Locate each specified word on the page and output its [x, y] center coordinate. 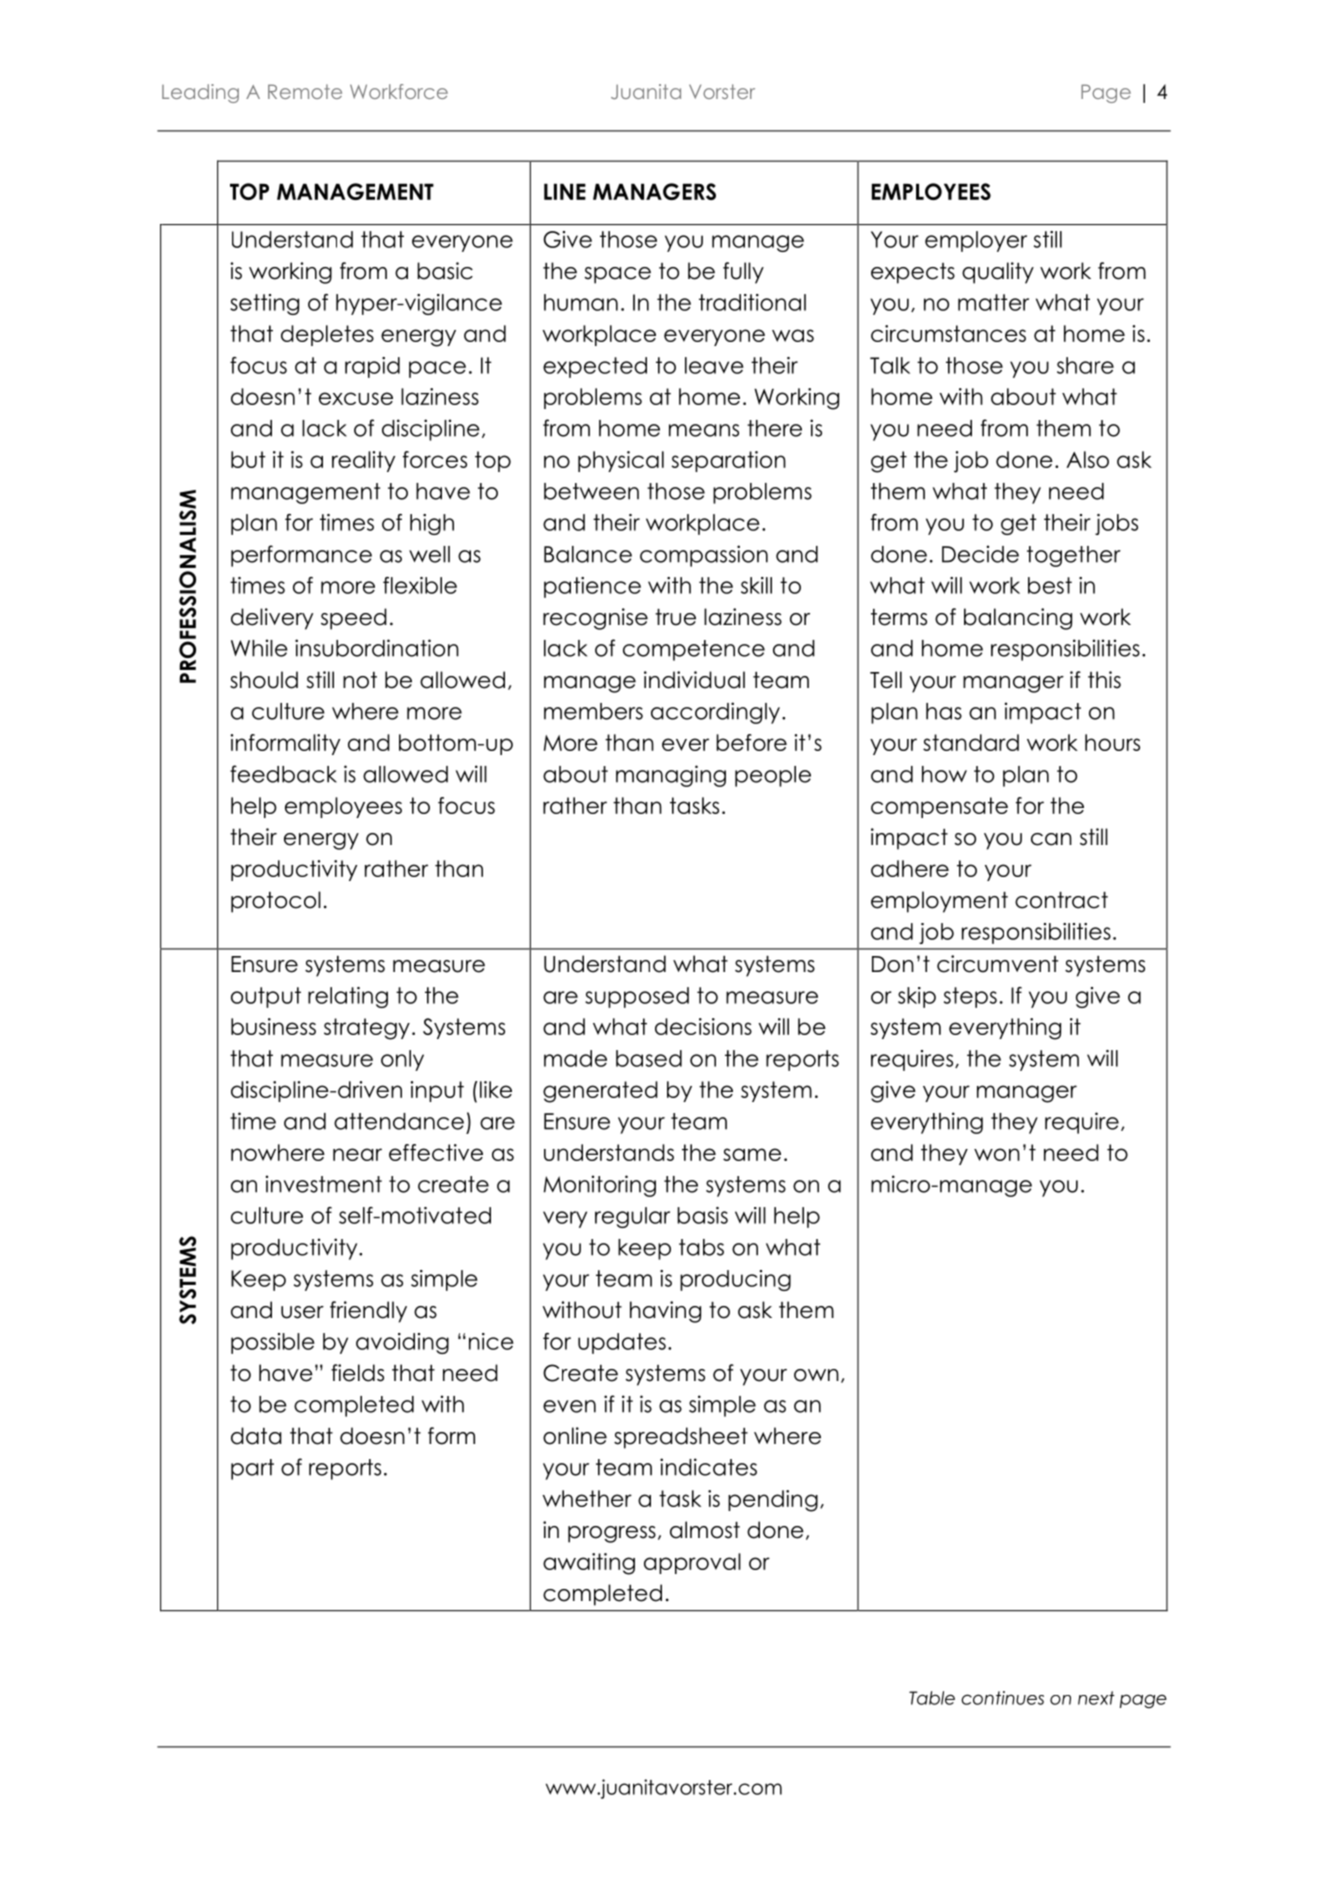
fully [743, 273]
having [665, 1312]
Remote [305, 91]
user [302, 1312]
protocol [276, 902]
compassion [704, 556]
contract [1061, 900]
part [252, 1469]
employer [976, 241]
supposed [637, 997]
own [816, 1375]
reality [363, 461]
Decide [980, 554]
